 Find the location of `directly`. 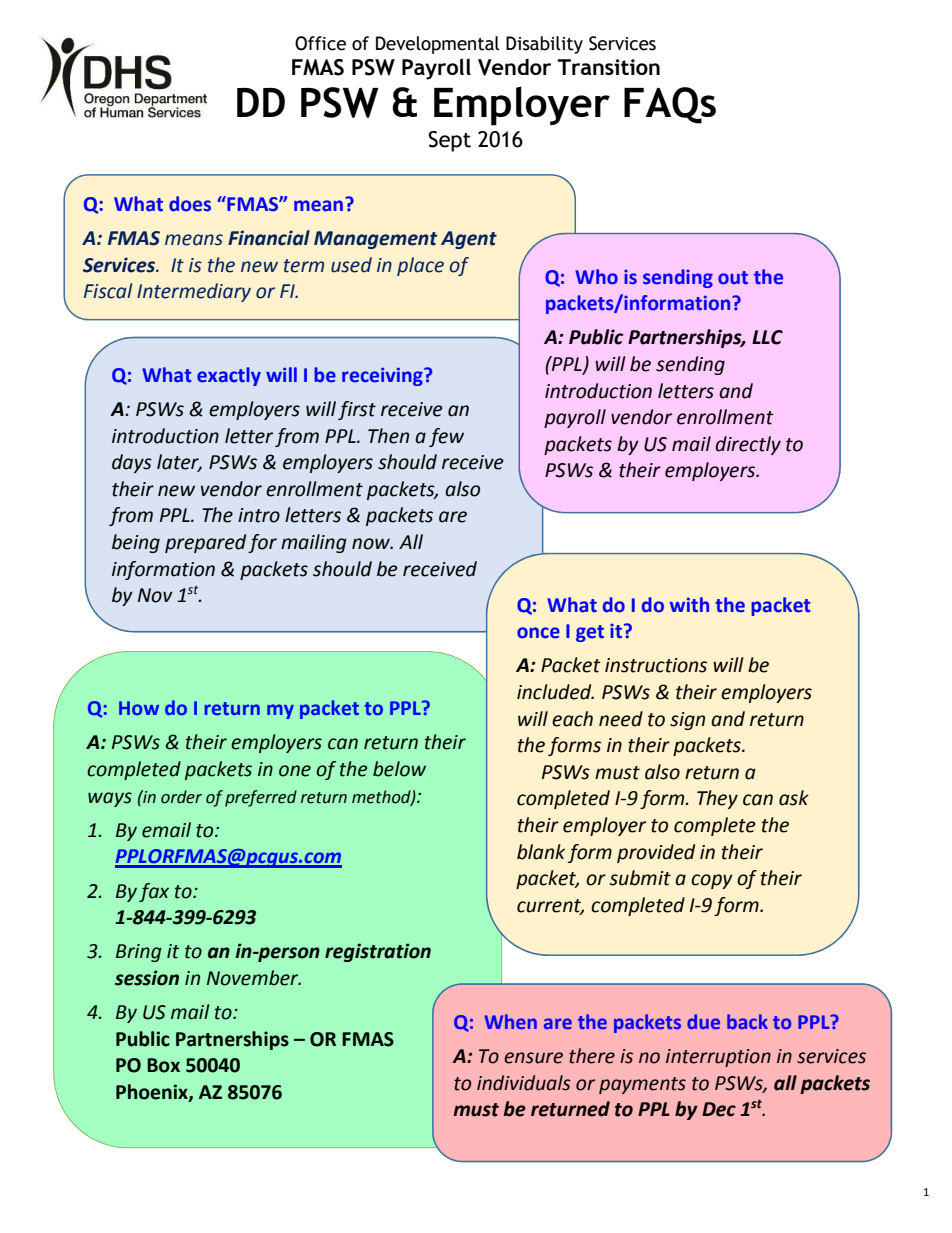

directly is located at coordinates (748, 445).
